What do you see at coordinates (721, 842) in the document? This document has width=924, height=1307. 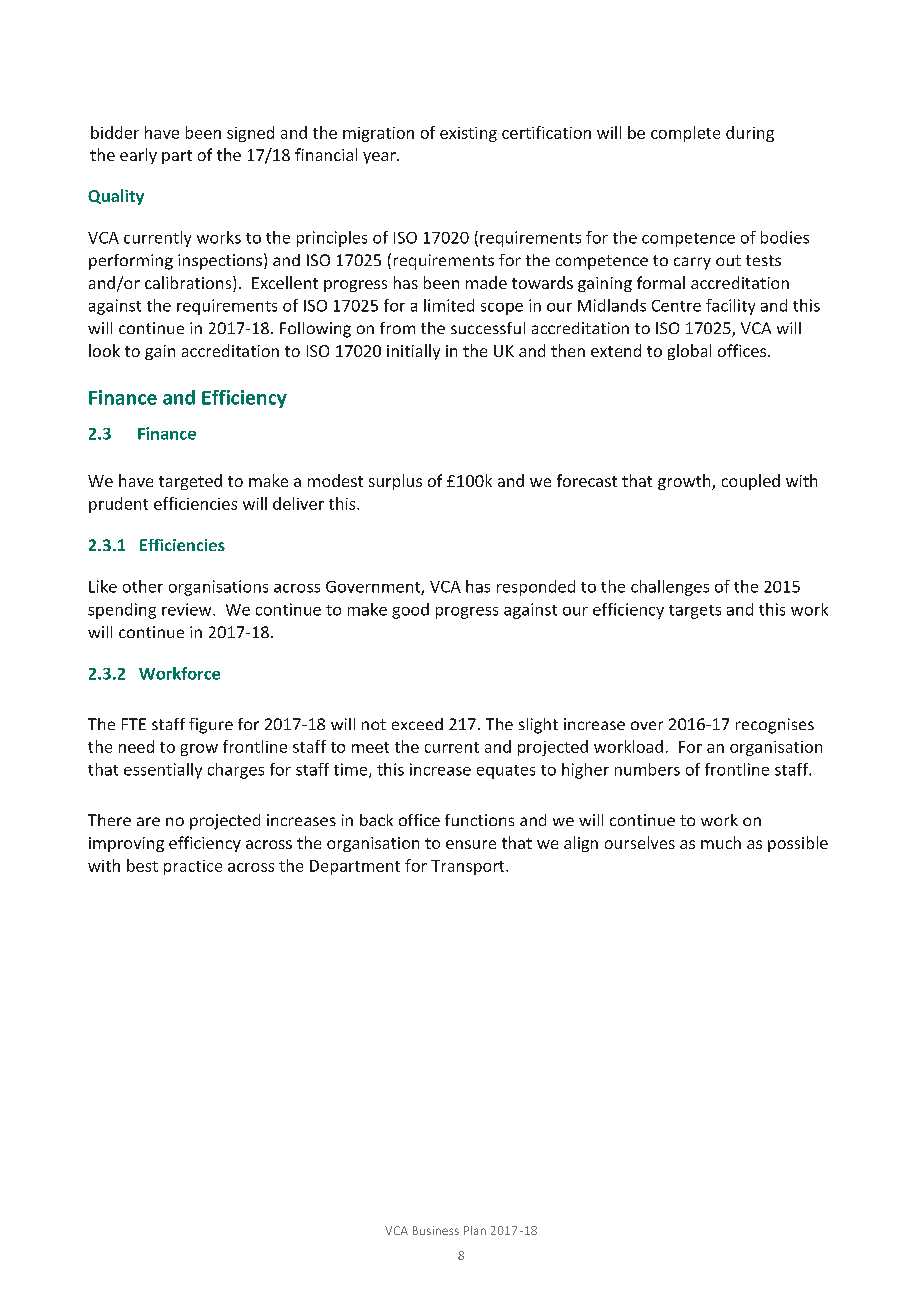 I see `much` at bounding box center [721, 842].
